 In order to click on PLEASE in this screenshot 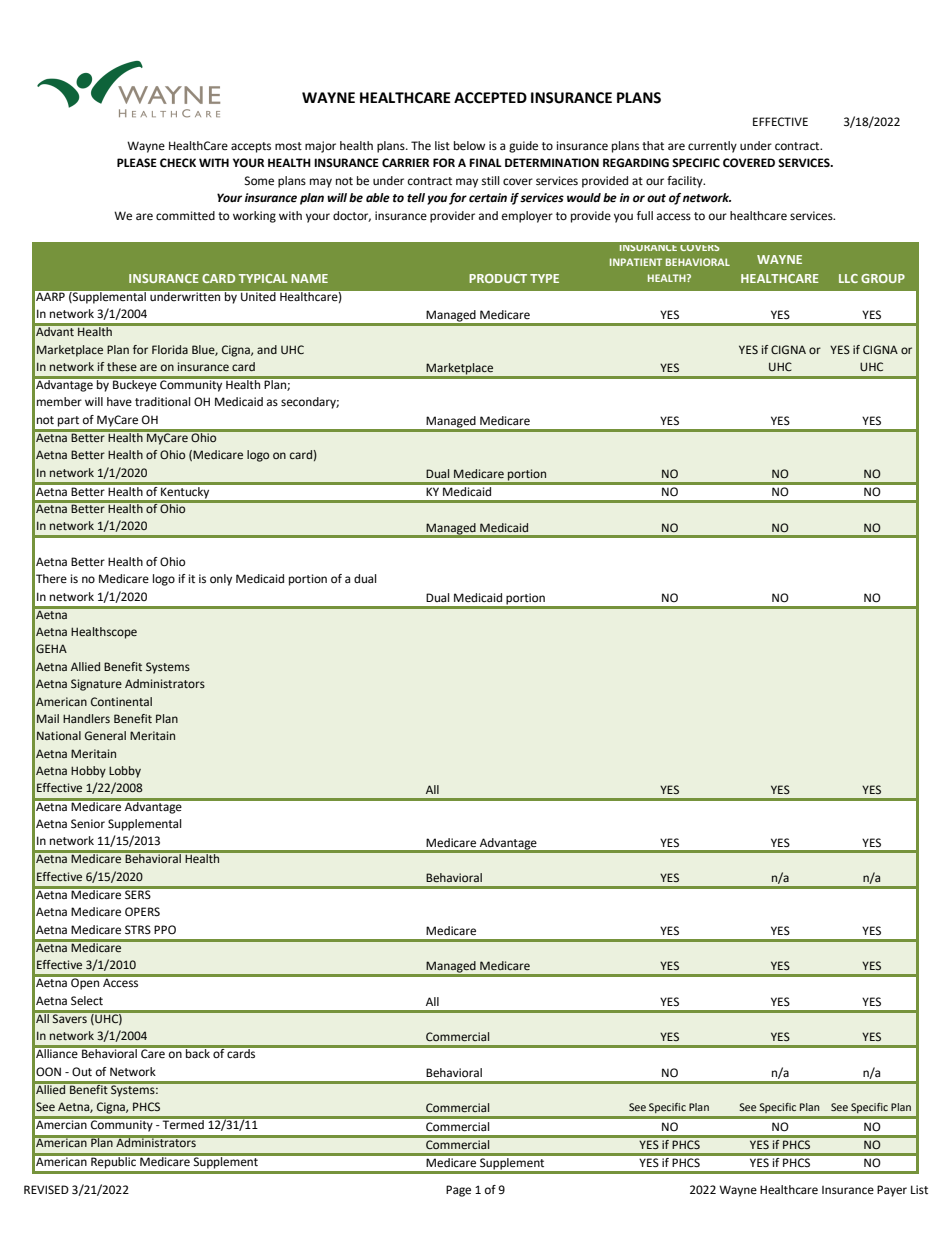, I will do `click(137, 162)`.
